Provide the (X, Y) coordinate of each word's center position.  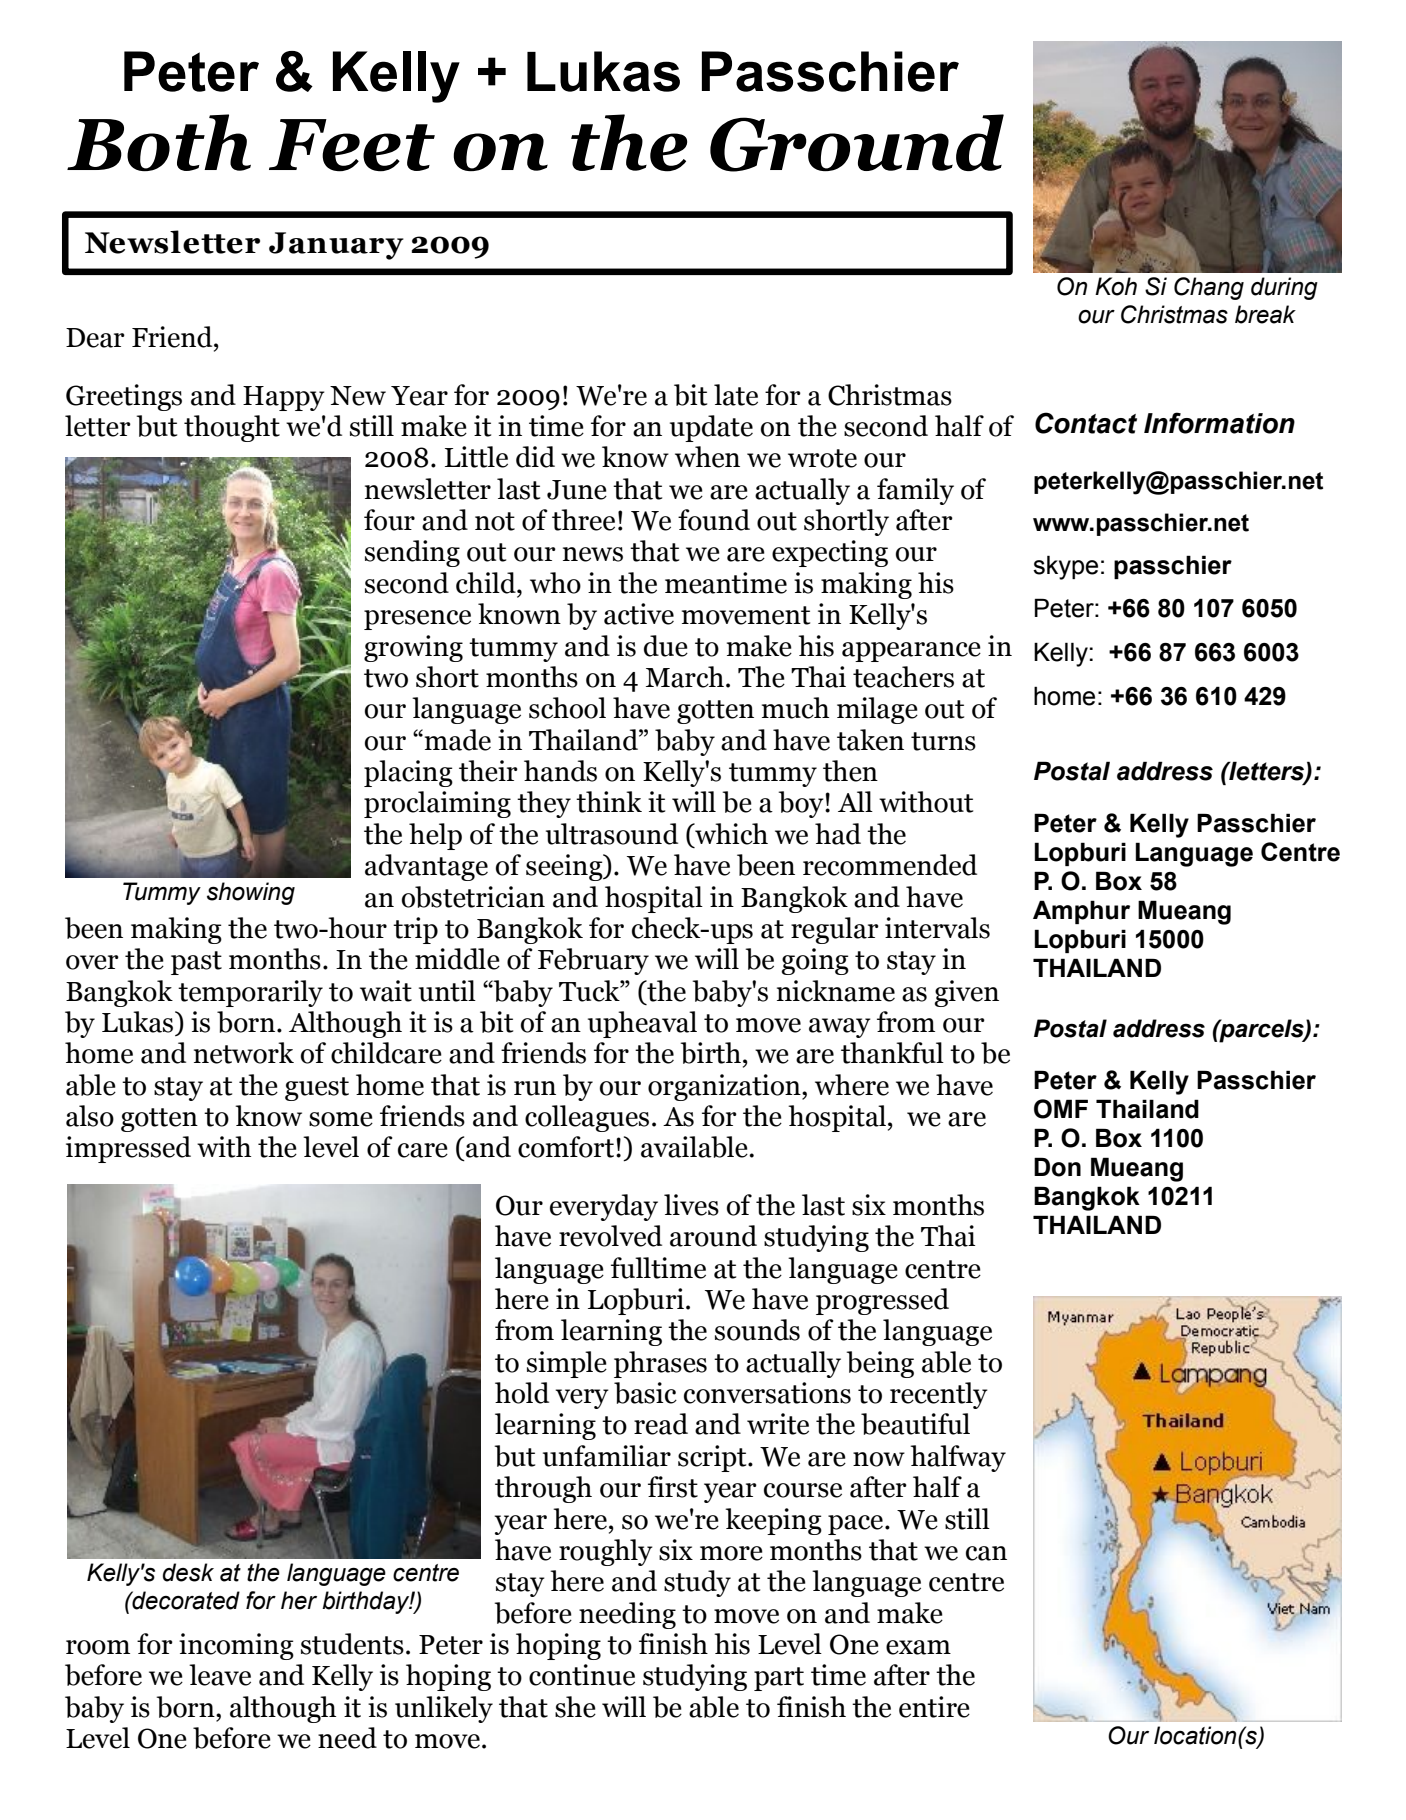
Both (159, 143)
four (389, 520)
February (593, 961)
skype (1065, 567)
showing (251, 893)
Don (1057, 1167)
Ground (857, 143)
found (714, 520)
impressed (128, 1149)
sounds (757, 1330)
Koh (1116, 286)
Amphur (1081, 912)
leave (220, 1675)
